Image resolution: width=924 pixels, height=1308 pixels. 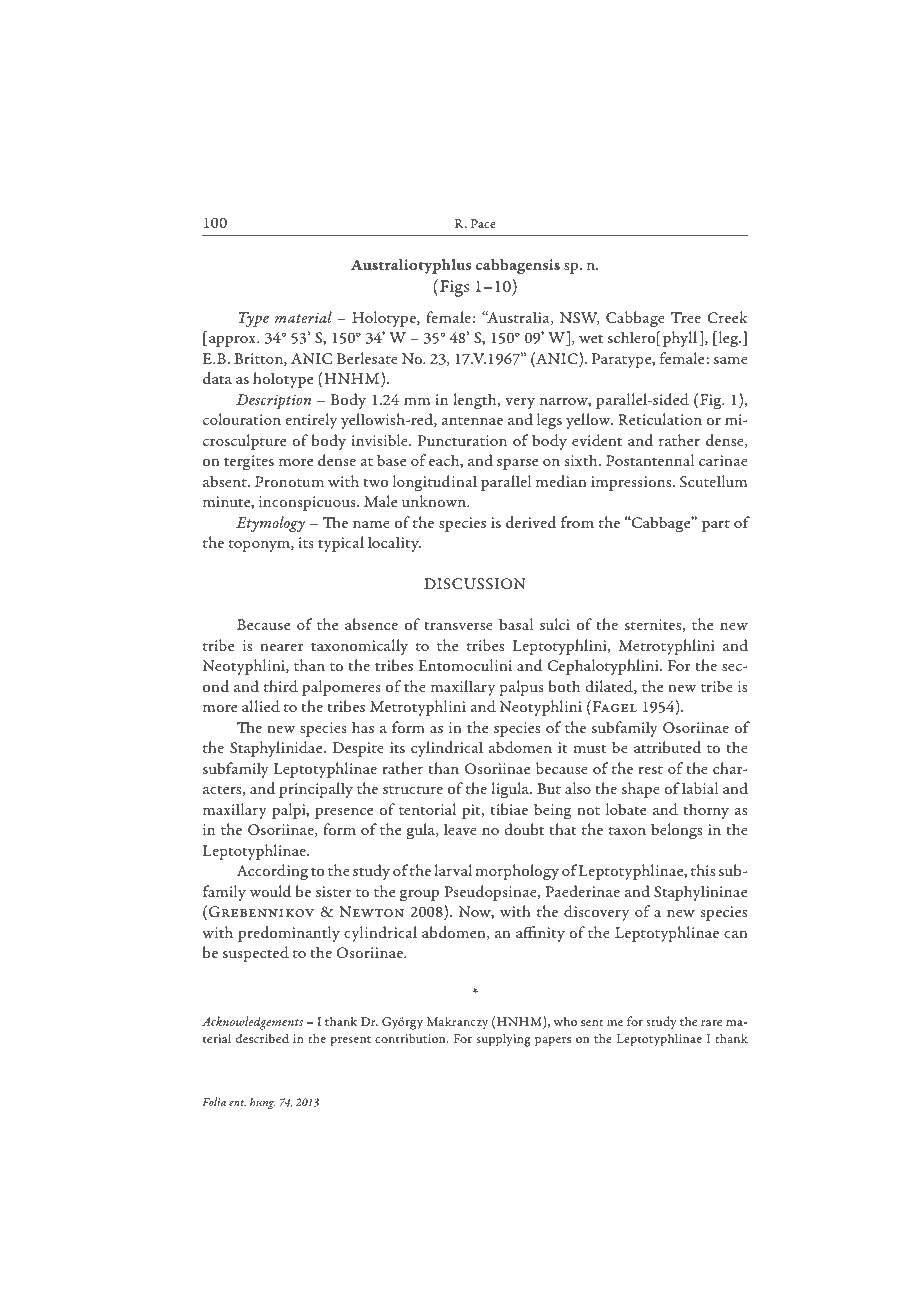 What do you see at coordinates (233, 341) in the page?
I see `approx` at bounding box center [233, 341].
